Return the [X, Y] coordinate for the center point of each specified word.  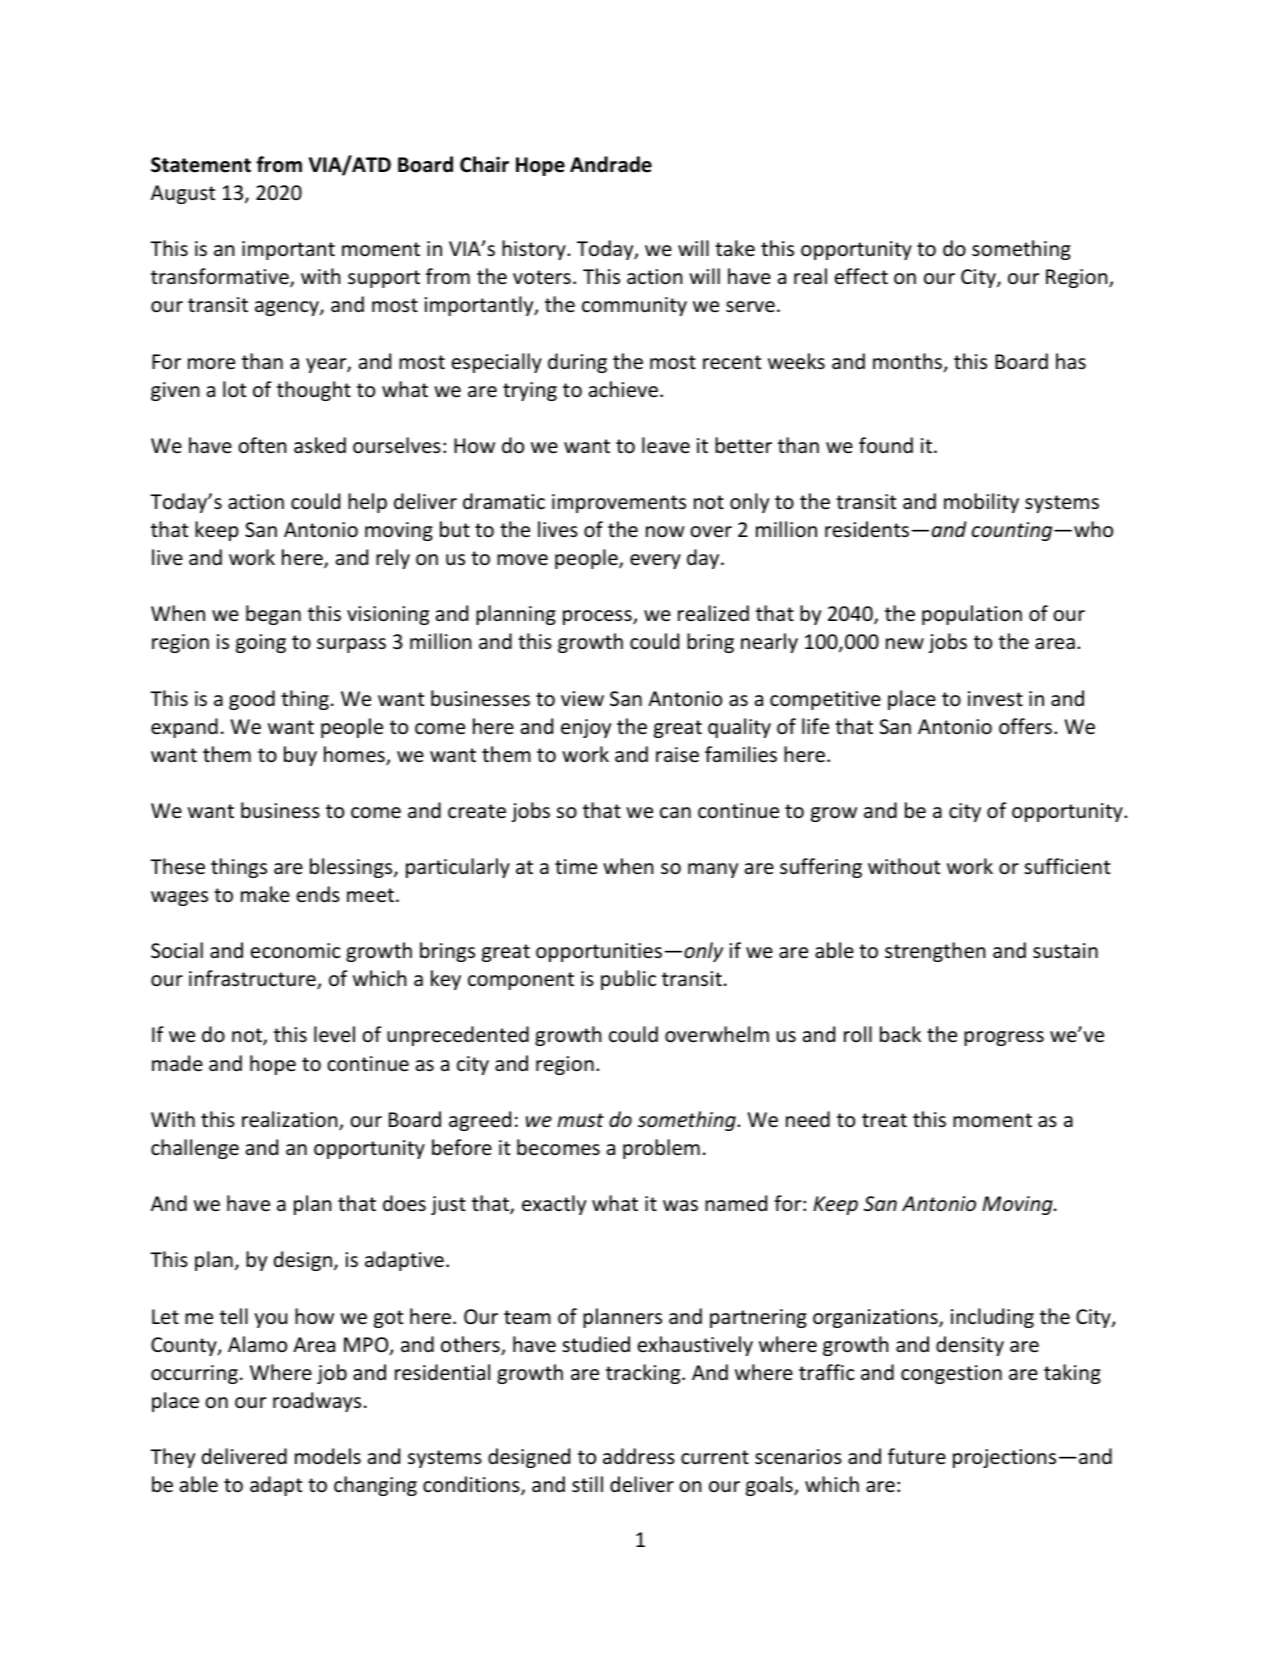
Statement [201, 165]
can [675, 813]
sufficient [1067, 866]
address [639, 1456]
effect [861, 276]
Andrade [611, 164]
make [265, 894]
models [328, 1456]
